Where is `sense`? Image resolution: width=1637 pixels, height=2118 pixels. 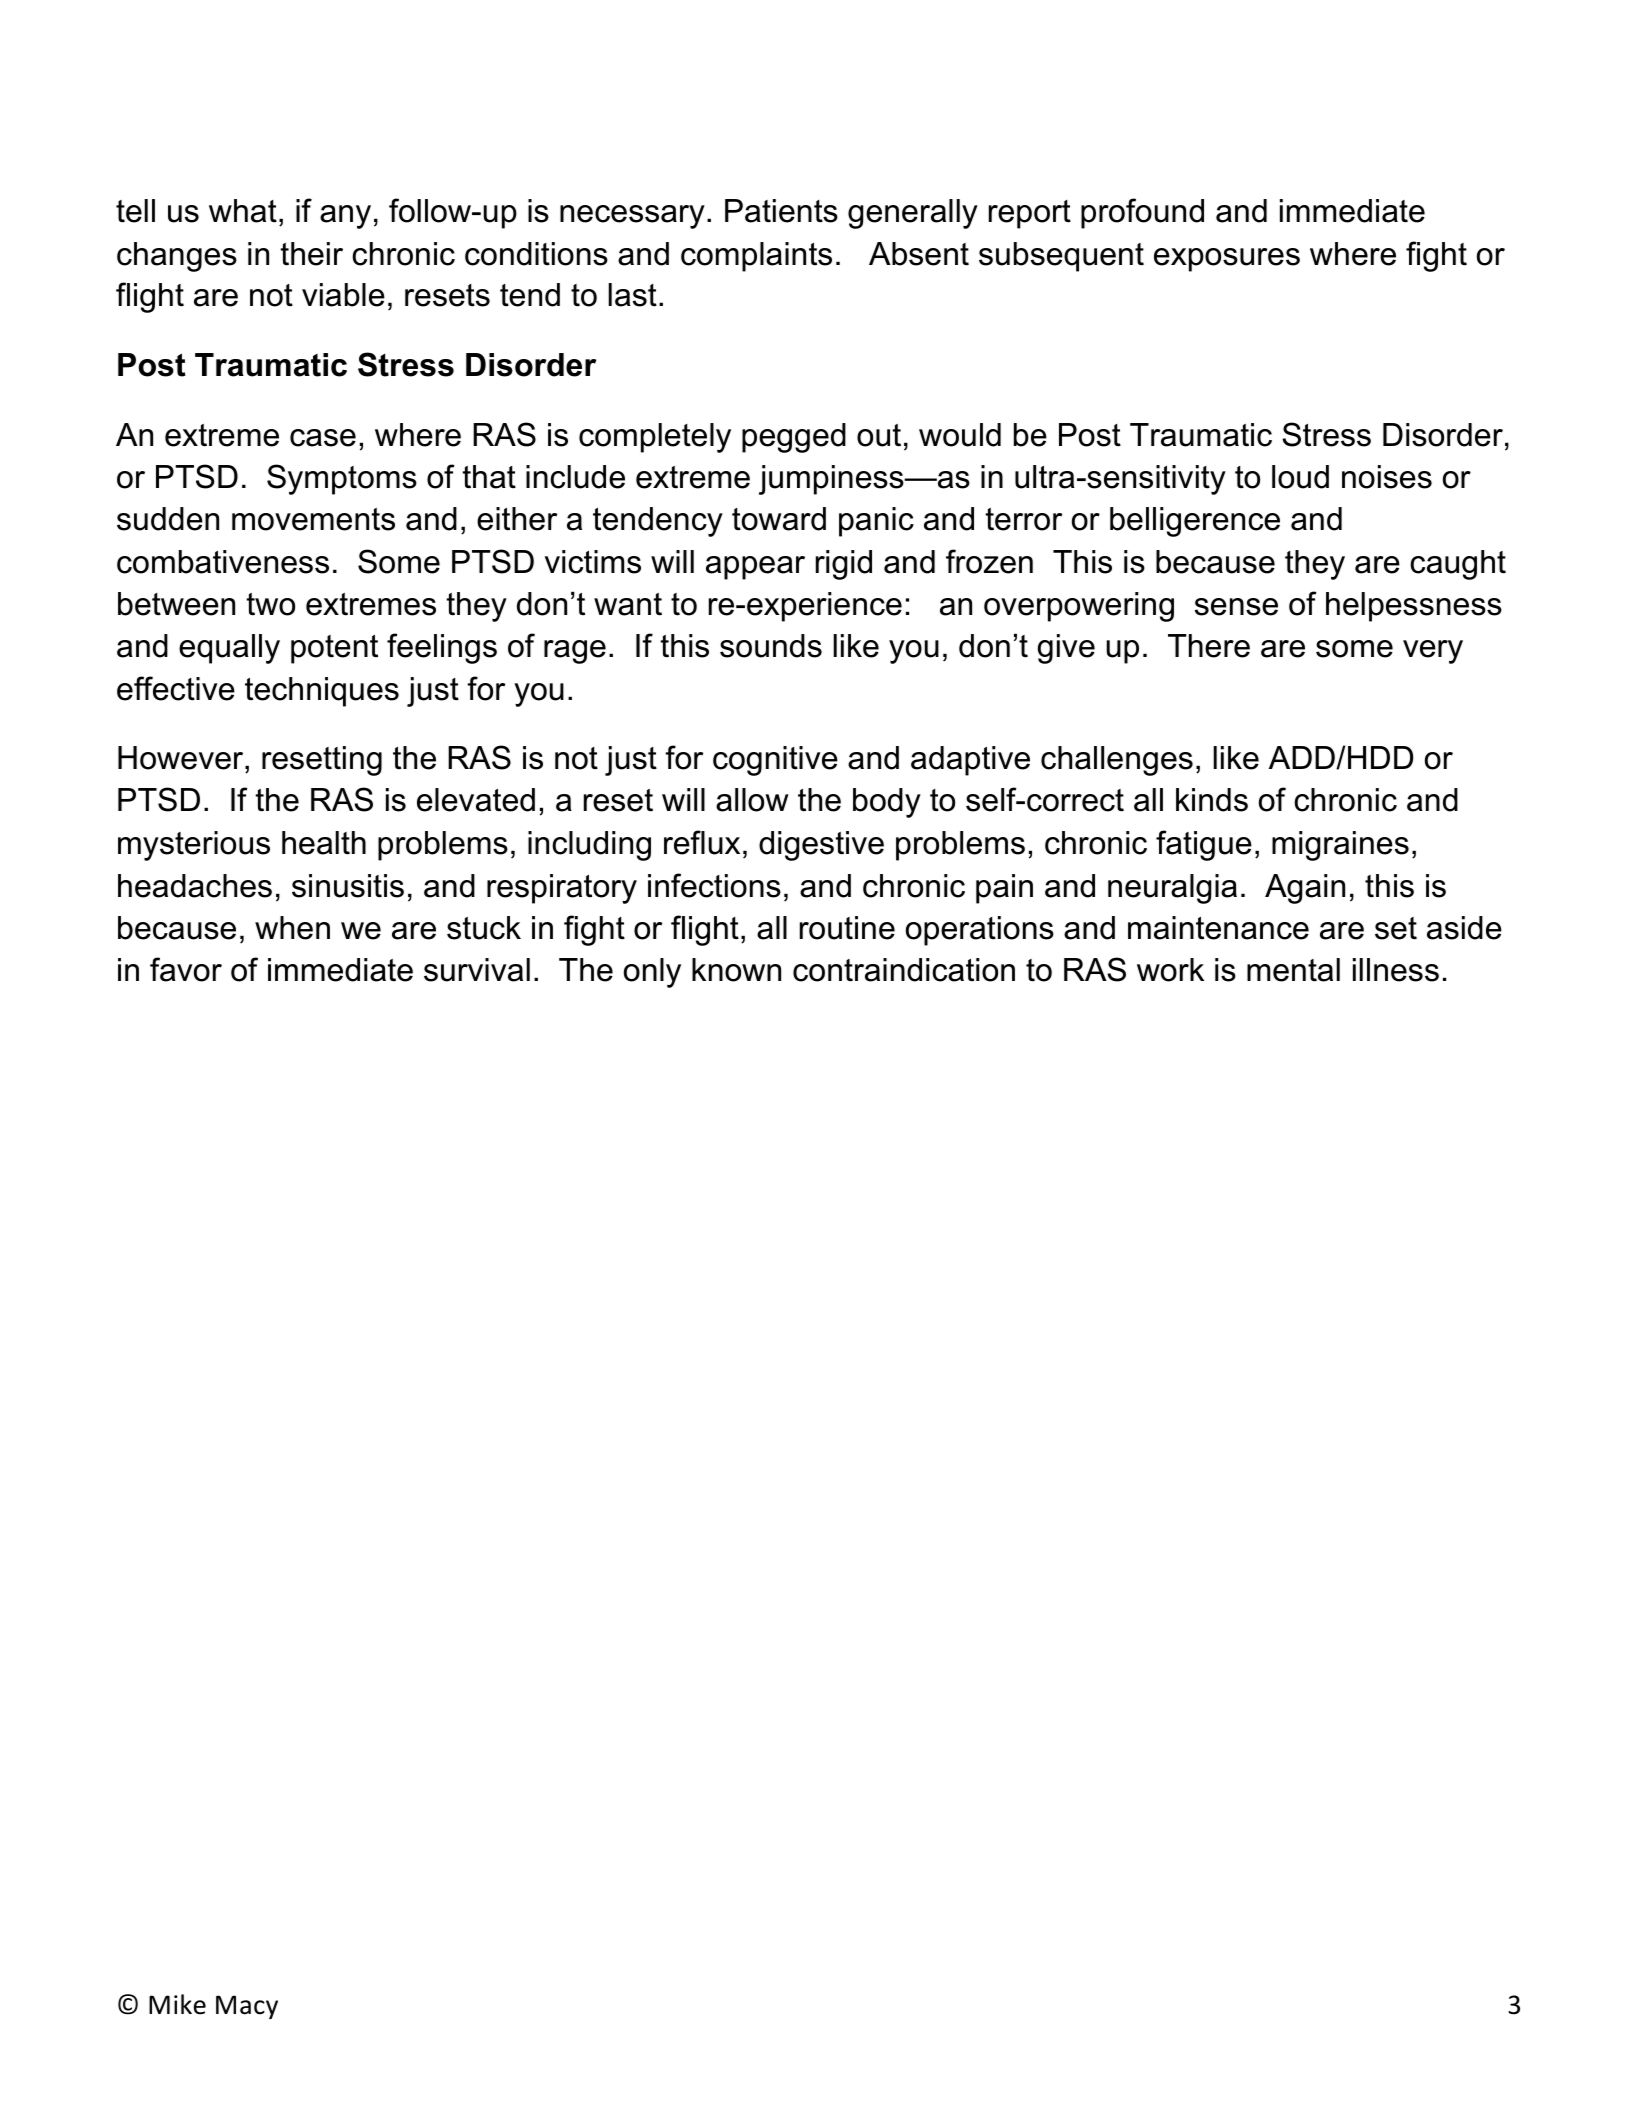
sense is located at coordinates (1236, 607).
